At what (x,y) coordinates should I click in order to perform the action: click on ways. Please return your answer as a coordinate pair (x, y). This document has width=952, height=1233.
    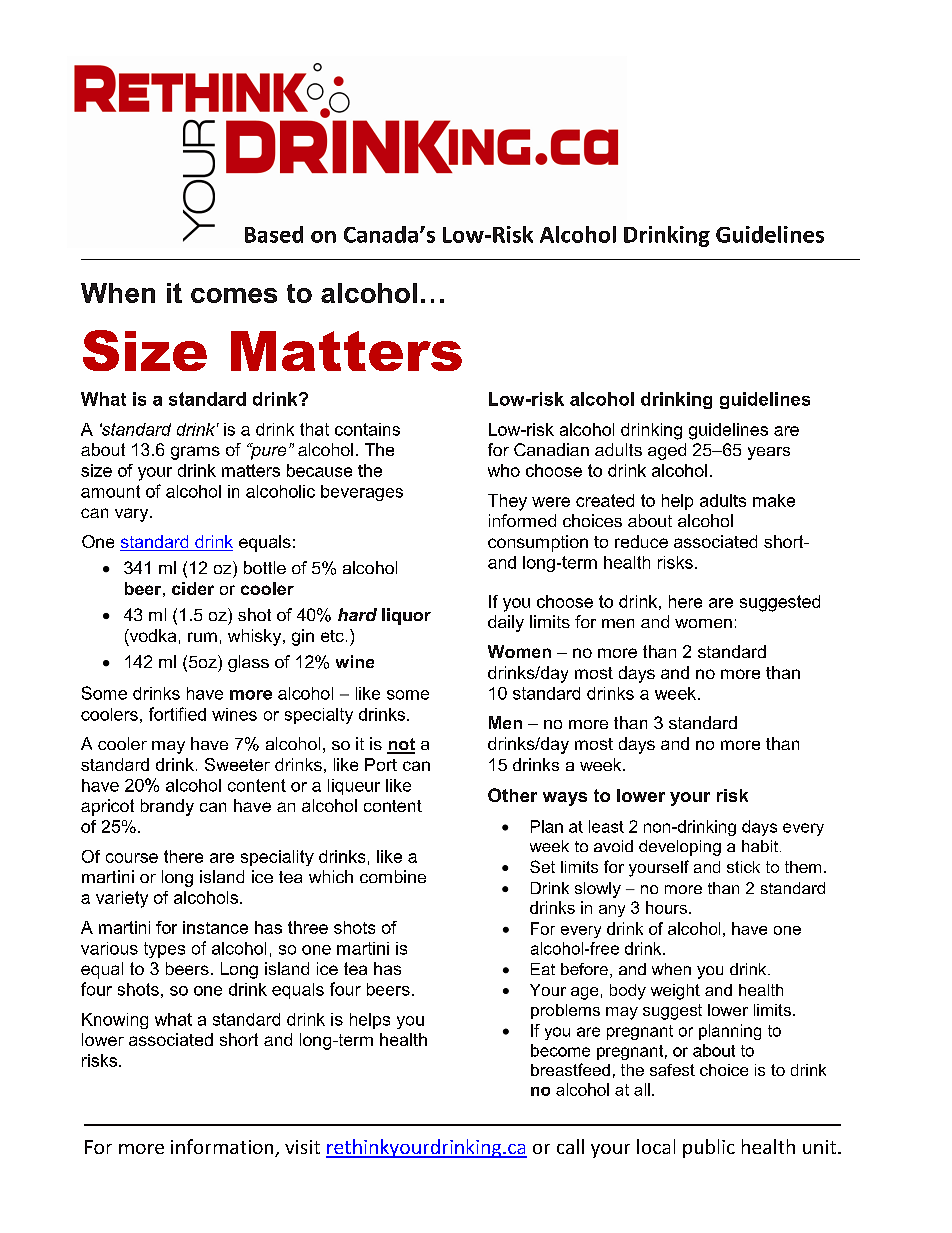
    Looking at the image, I should click on (565, 799).
